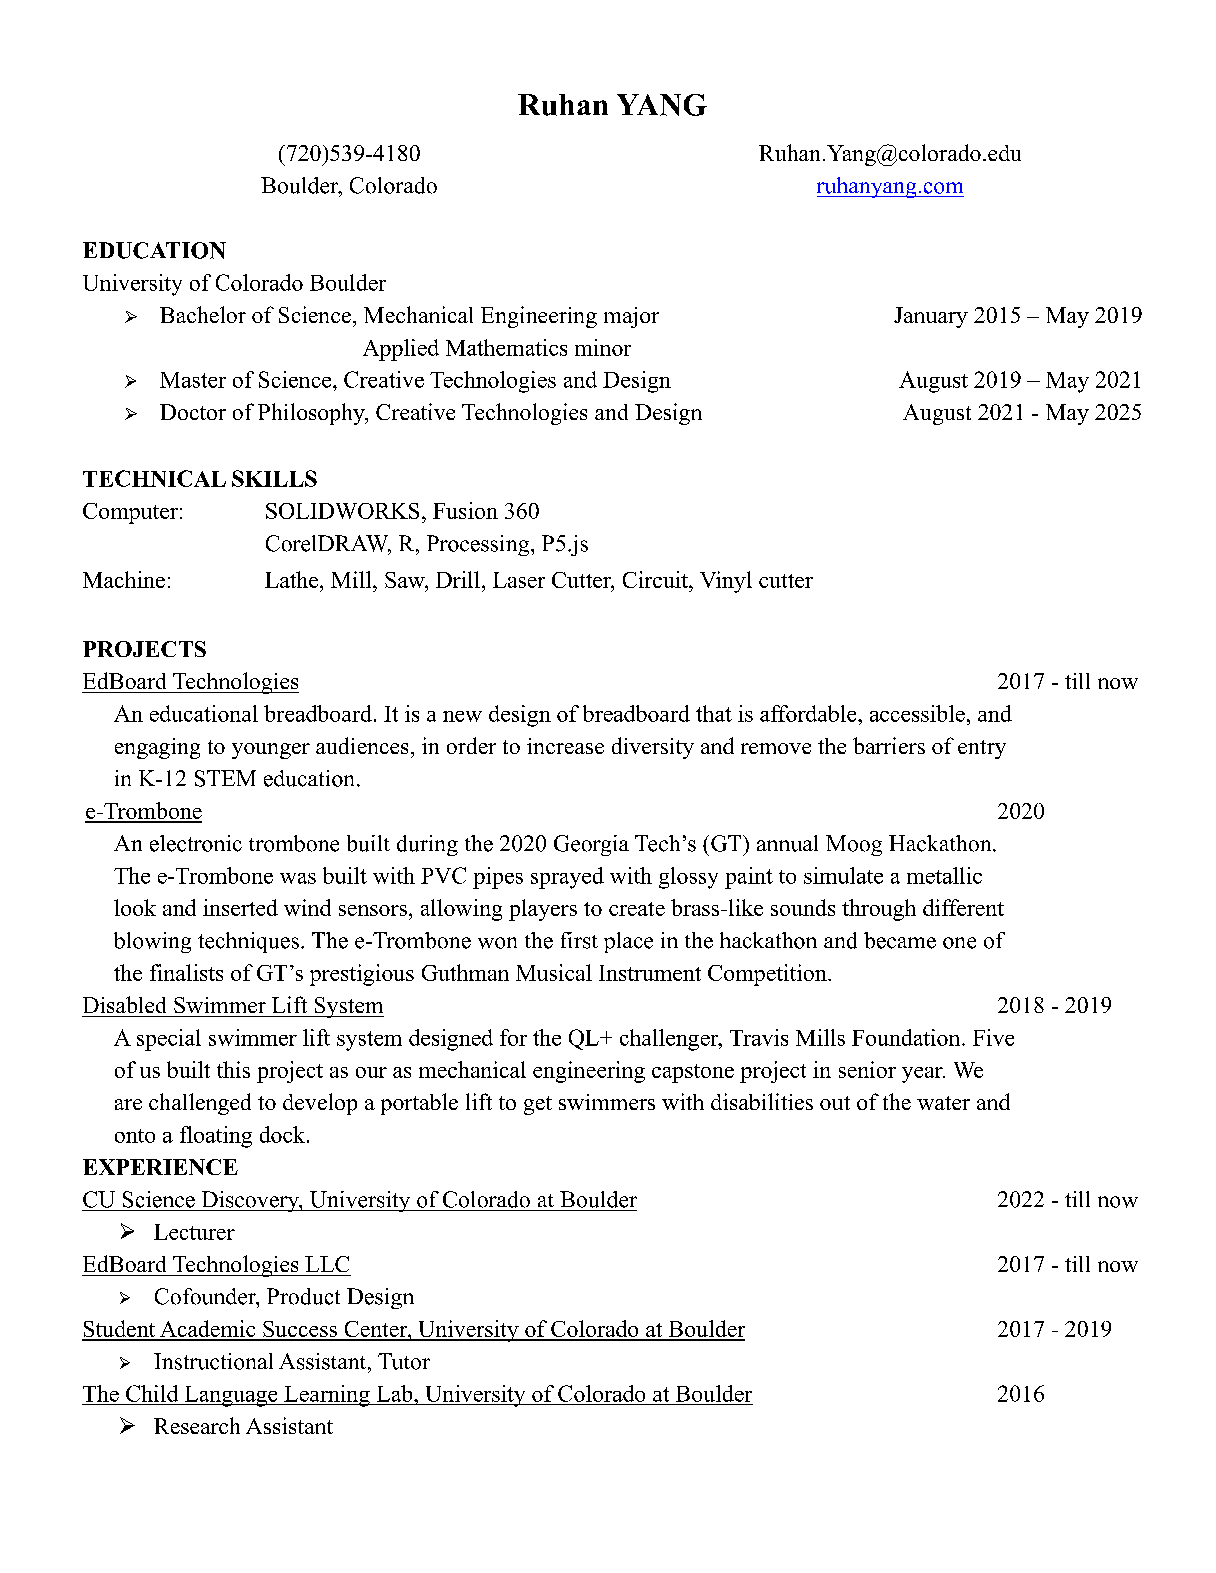 The width and height of the screenshot is (1216, 1573). I want to click on Bachelor, so click(203, 314).
